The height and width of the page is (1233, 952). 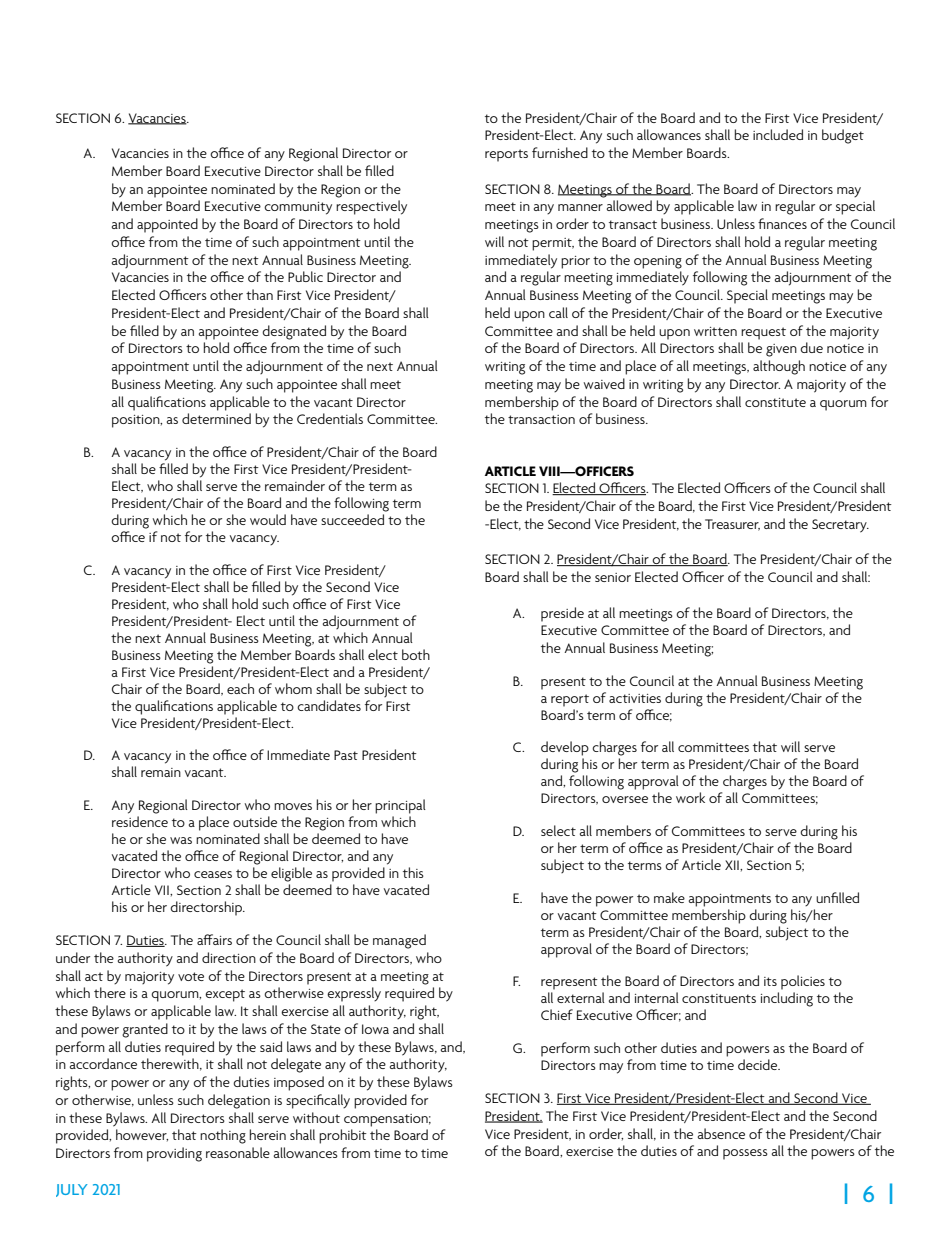 What do you see at coordinates (745, 1154) in the page?
I see `possess` at bounding box center [745, 1154].
